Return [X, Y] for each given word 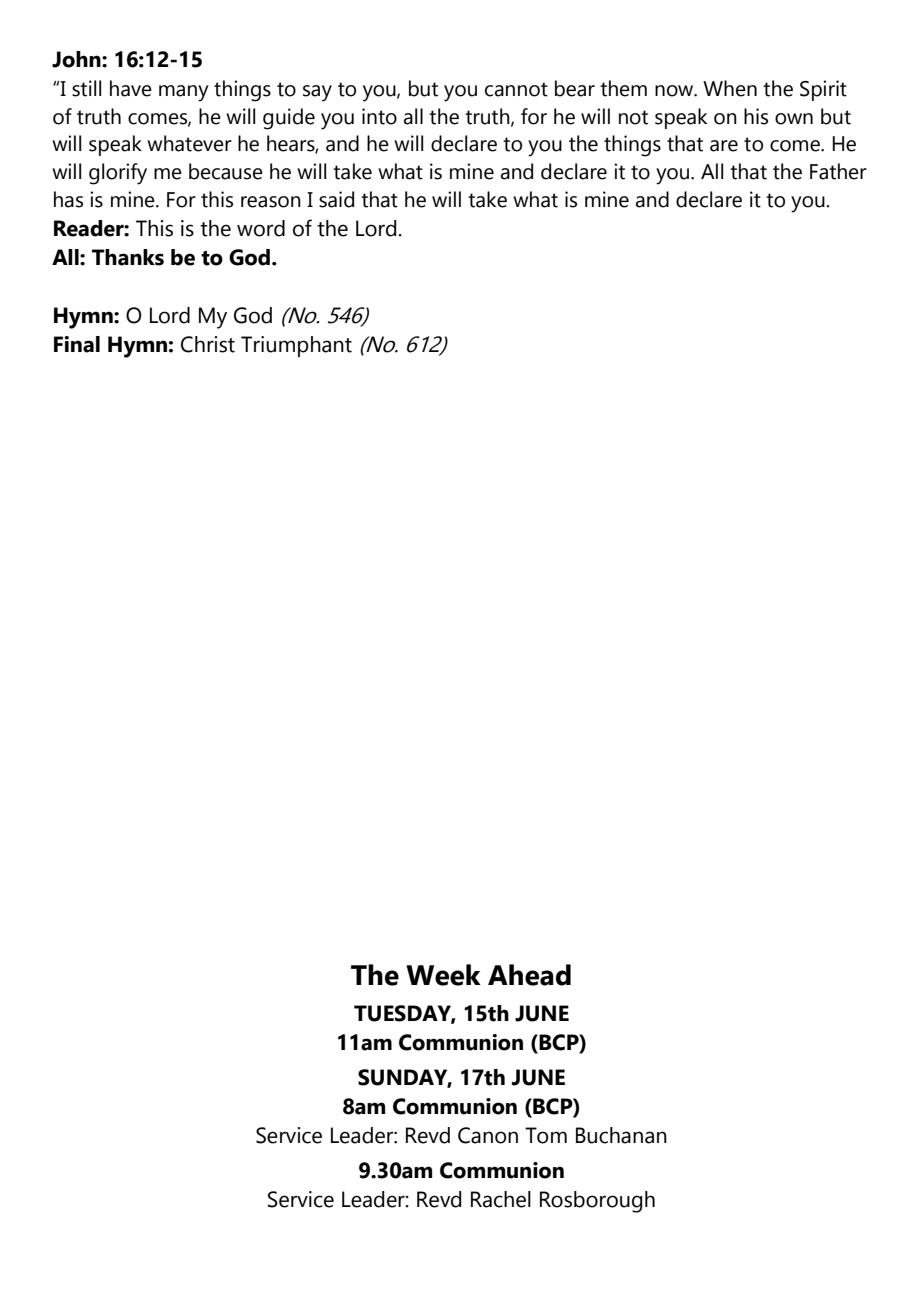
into [379, 116]
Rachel [501, 1199]
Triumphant [296, 346]
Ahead [529, 975]
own [794, 119]
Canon [488, 1135]
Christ [208, 344]
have [131, 88]
